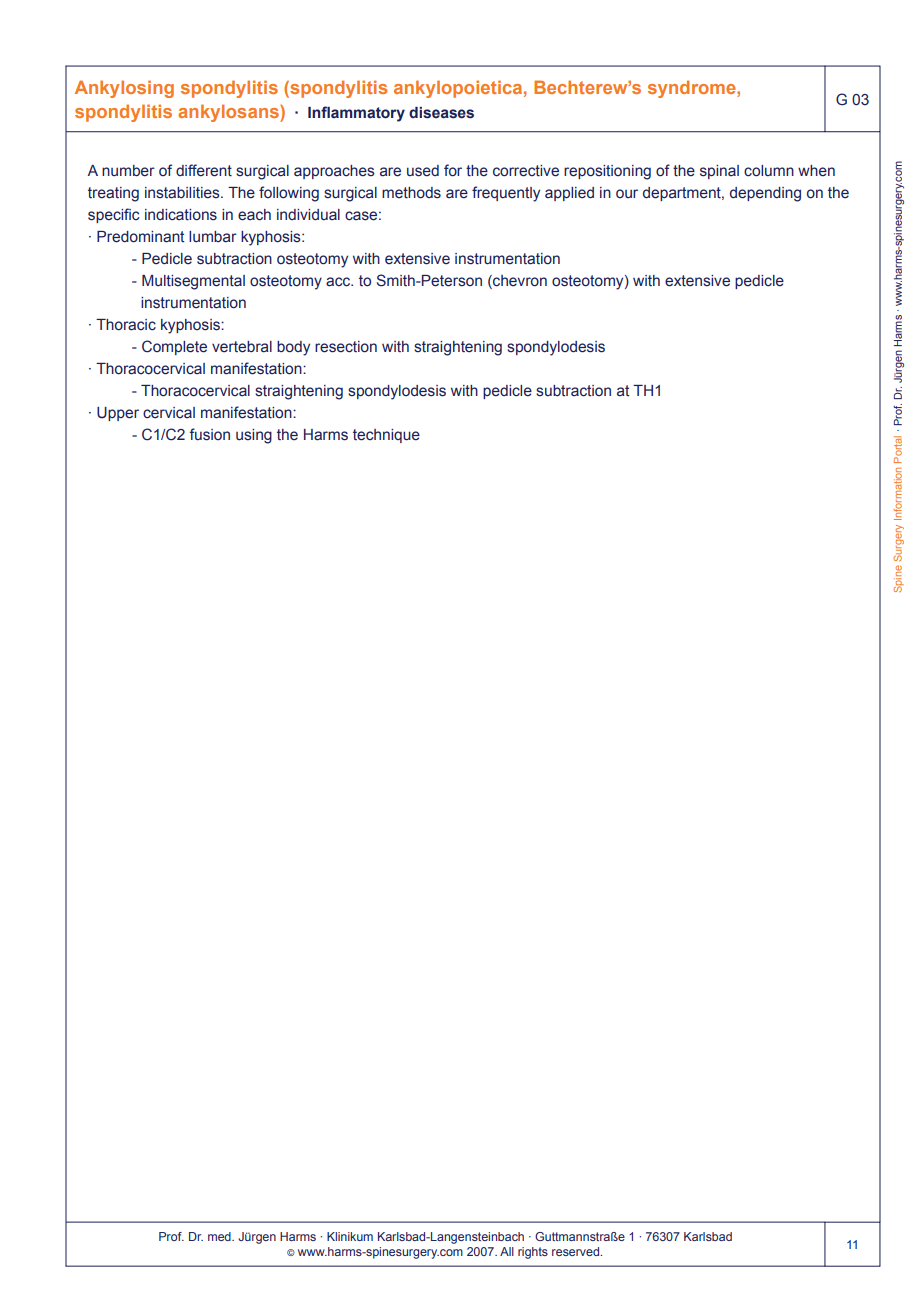 This screenshot has width=924, height=1308. Describe the element at coordinates (577, 1251) in the screenshot. I see `reserved` at that location.
